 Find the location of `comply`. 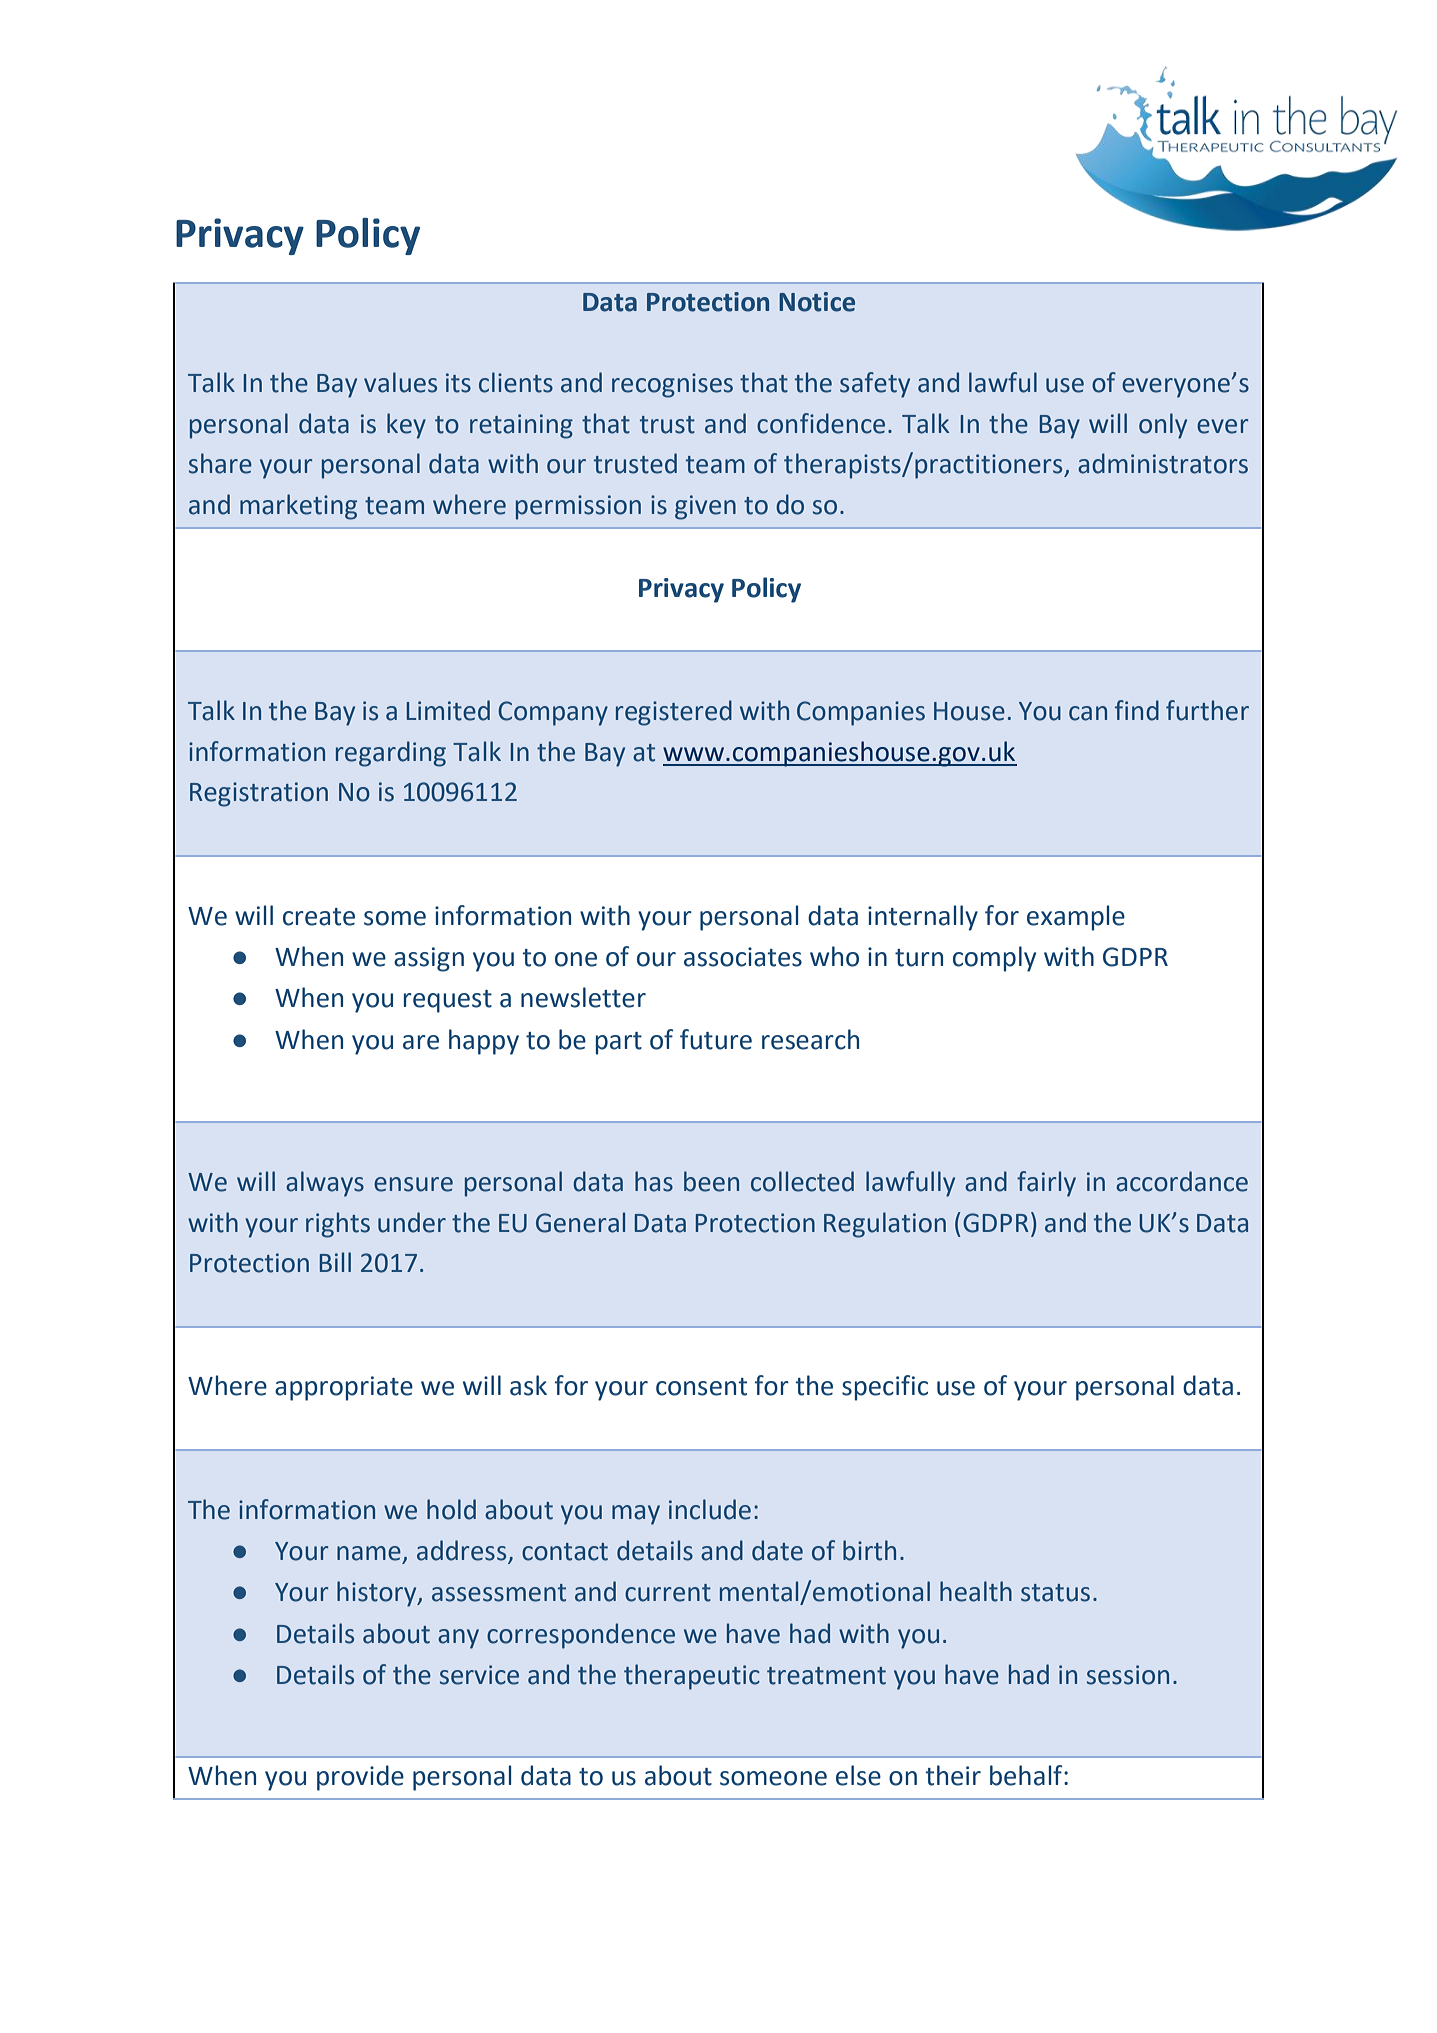

comply is located at coordinates (994, 959).
